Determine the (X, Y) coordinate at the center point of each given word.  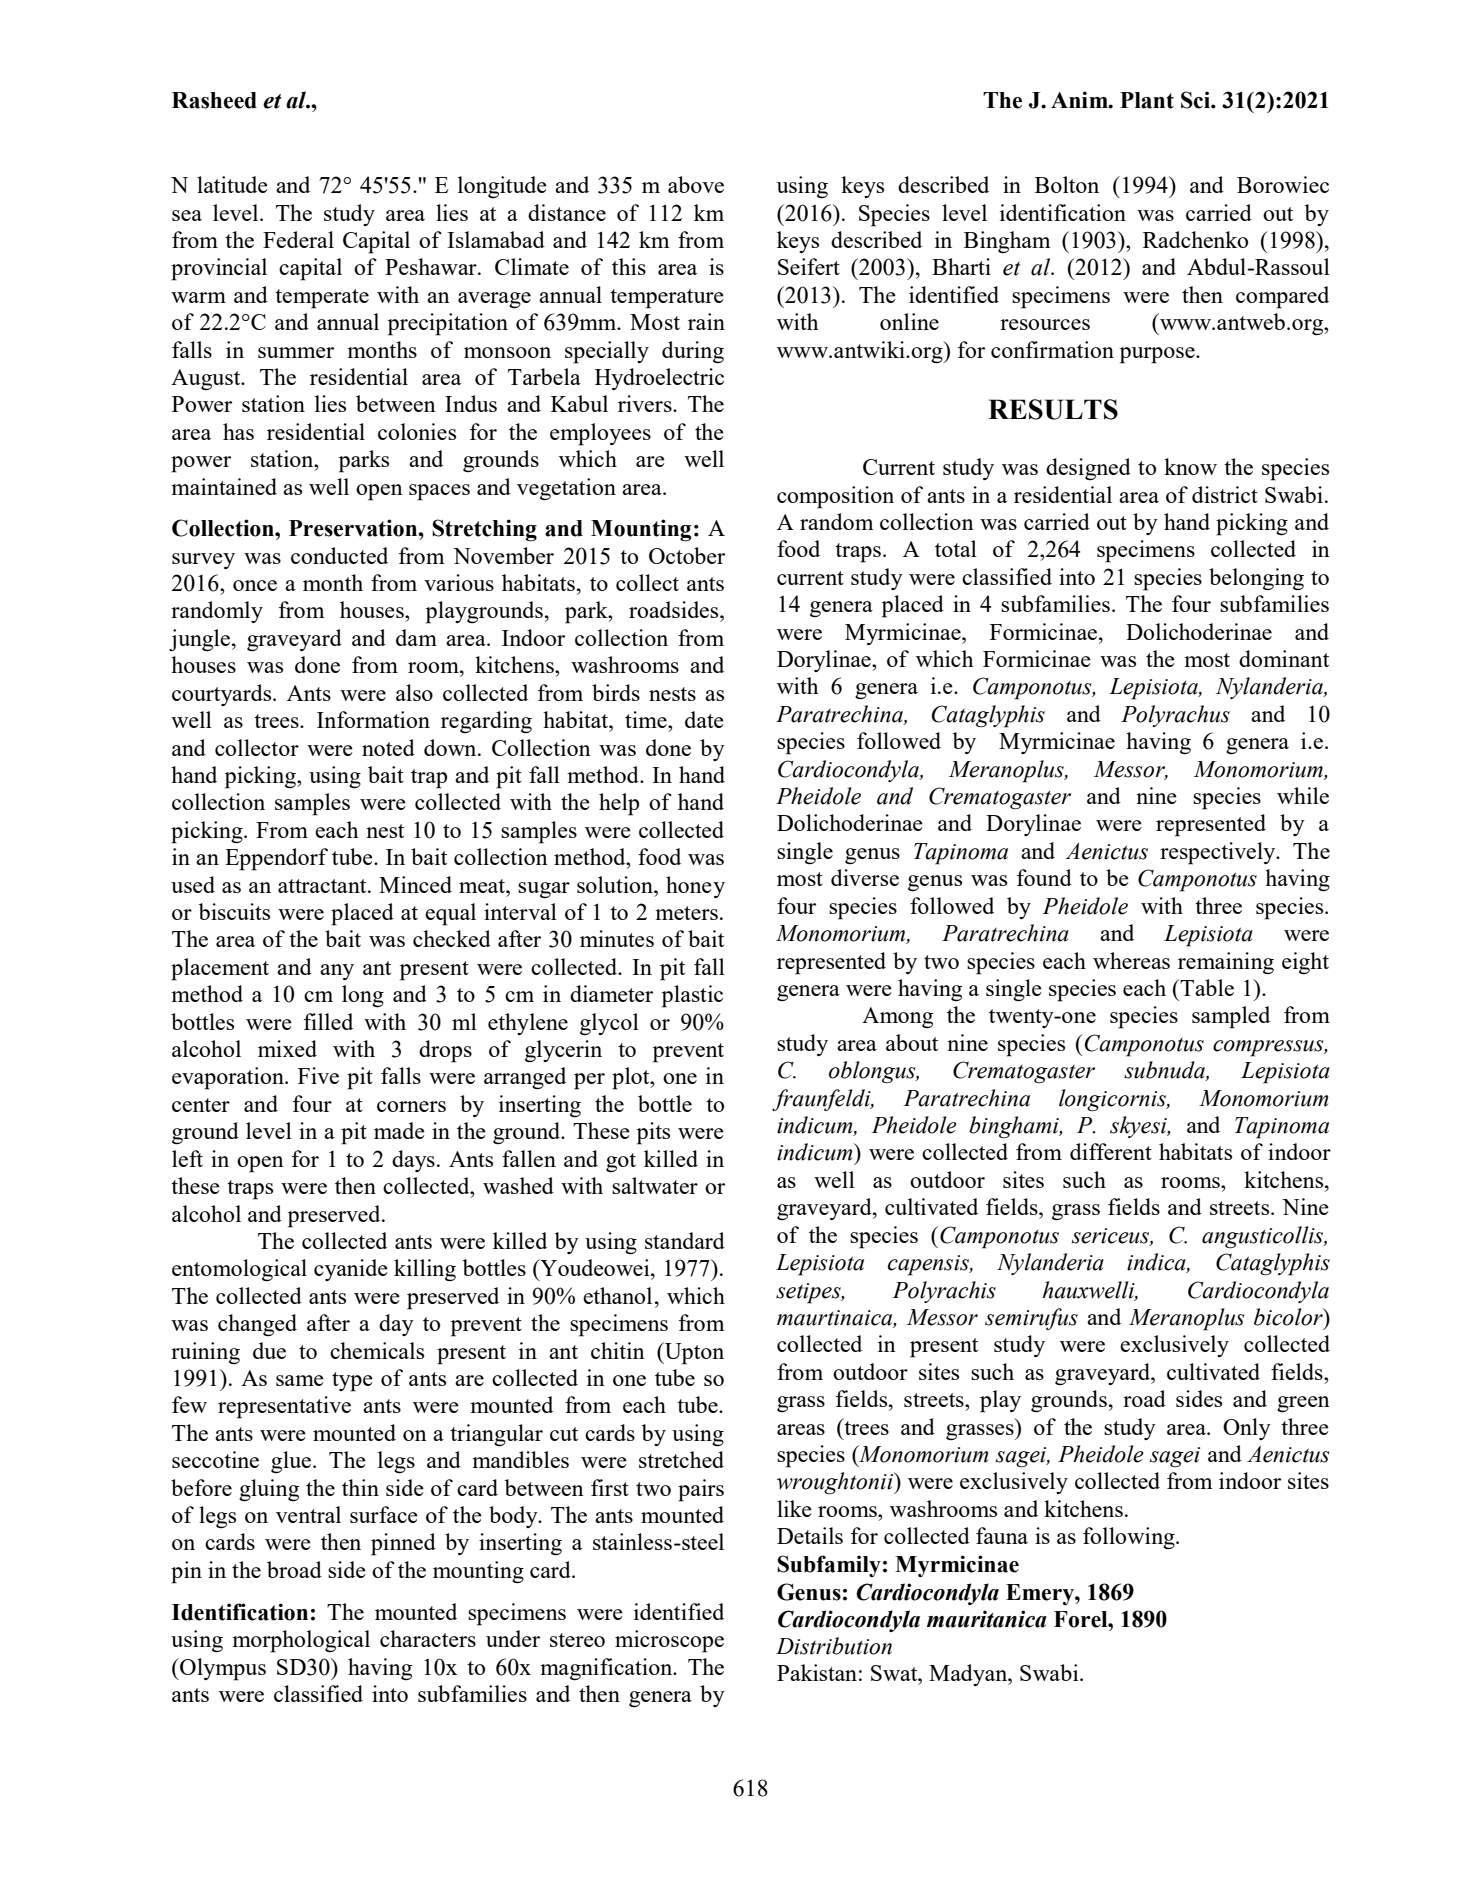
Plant (1147, 100)
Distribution (834, 1646)
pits (653, 1133)
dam (416, 637)
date (704, 719)
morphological (301, 1641)
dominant (1284, 658)
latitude (232, 184)
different (1111, 1151)
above (696, 184)
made (399, 1130)
